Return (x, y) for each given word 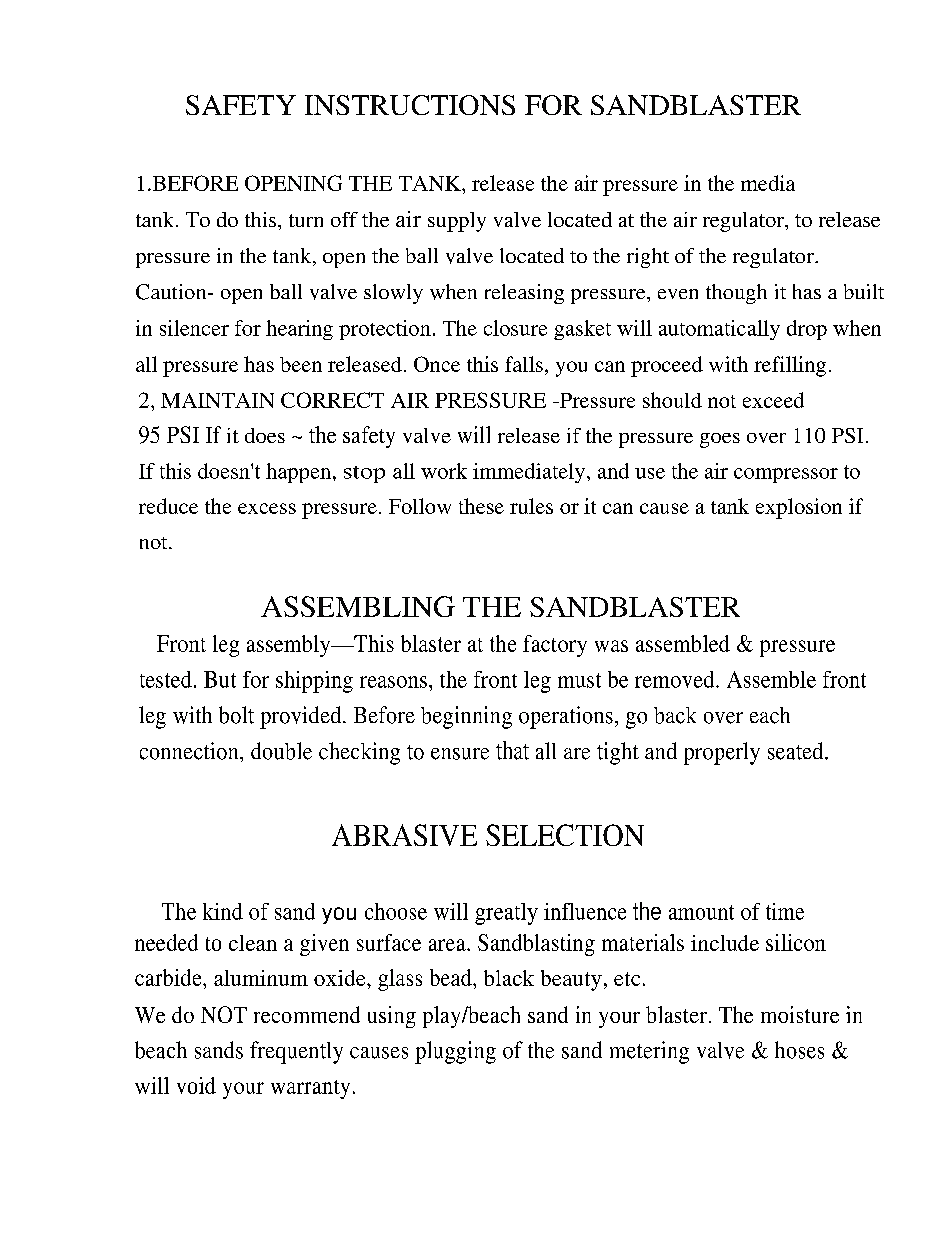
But (220, 679)
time (785, 911)
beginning (466, 717)
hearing (299, 330)
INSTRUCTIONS (410, 105)
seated (797, 751)
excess (267, 508)
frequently (296, 1052)
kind (223, 911)
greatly (506, 914)
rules (531, 506)
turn (306, 220)
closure (515, 328)
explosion (799, 508)
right (648, 258)
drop (807, 330)
